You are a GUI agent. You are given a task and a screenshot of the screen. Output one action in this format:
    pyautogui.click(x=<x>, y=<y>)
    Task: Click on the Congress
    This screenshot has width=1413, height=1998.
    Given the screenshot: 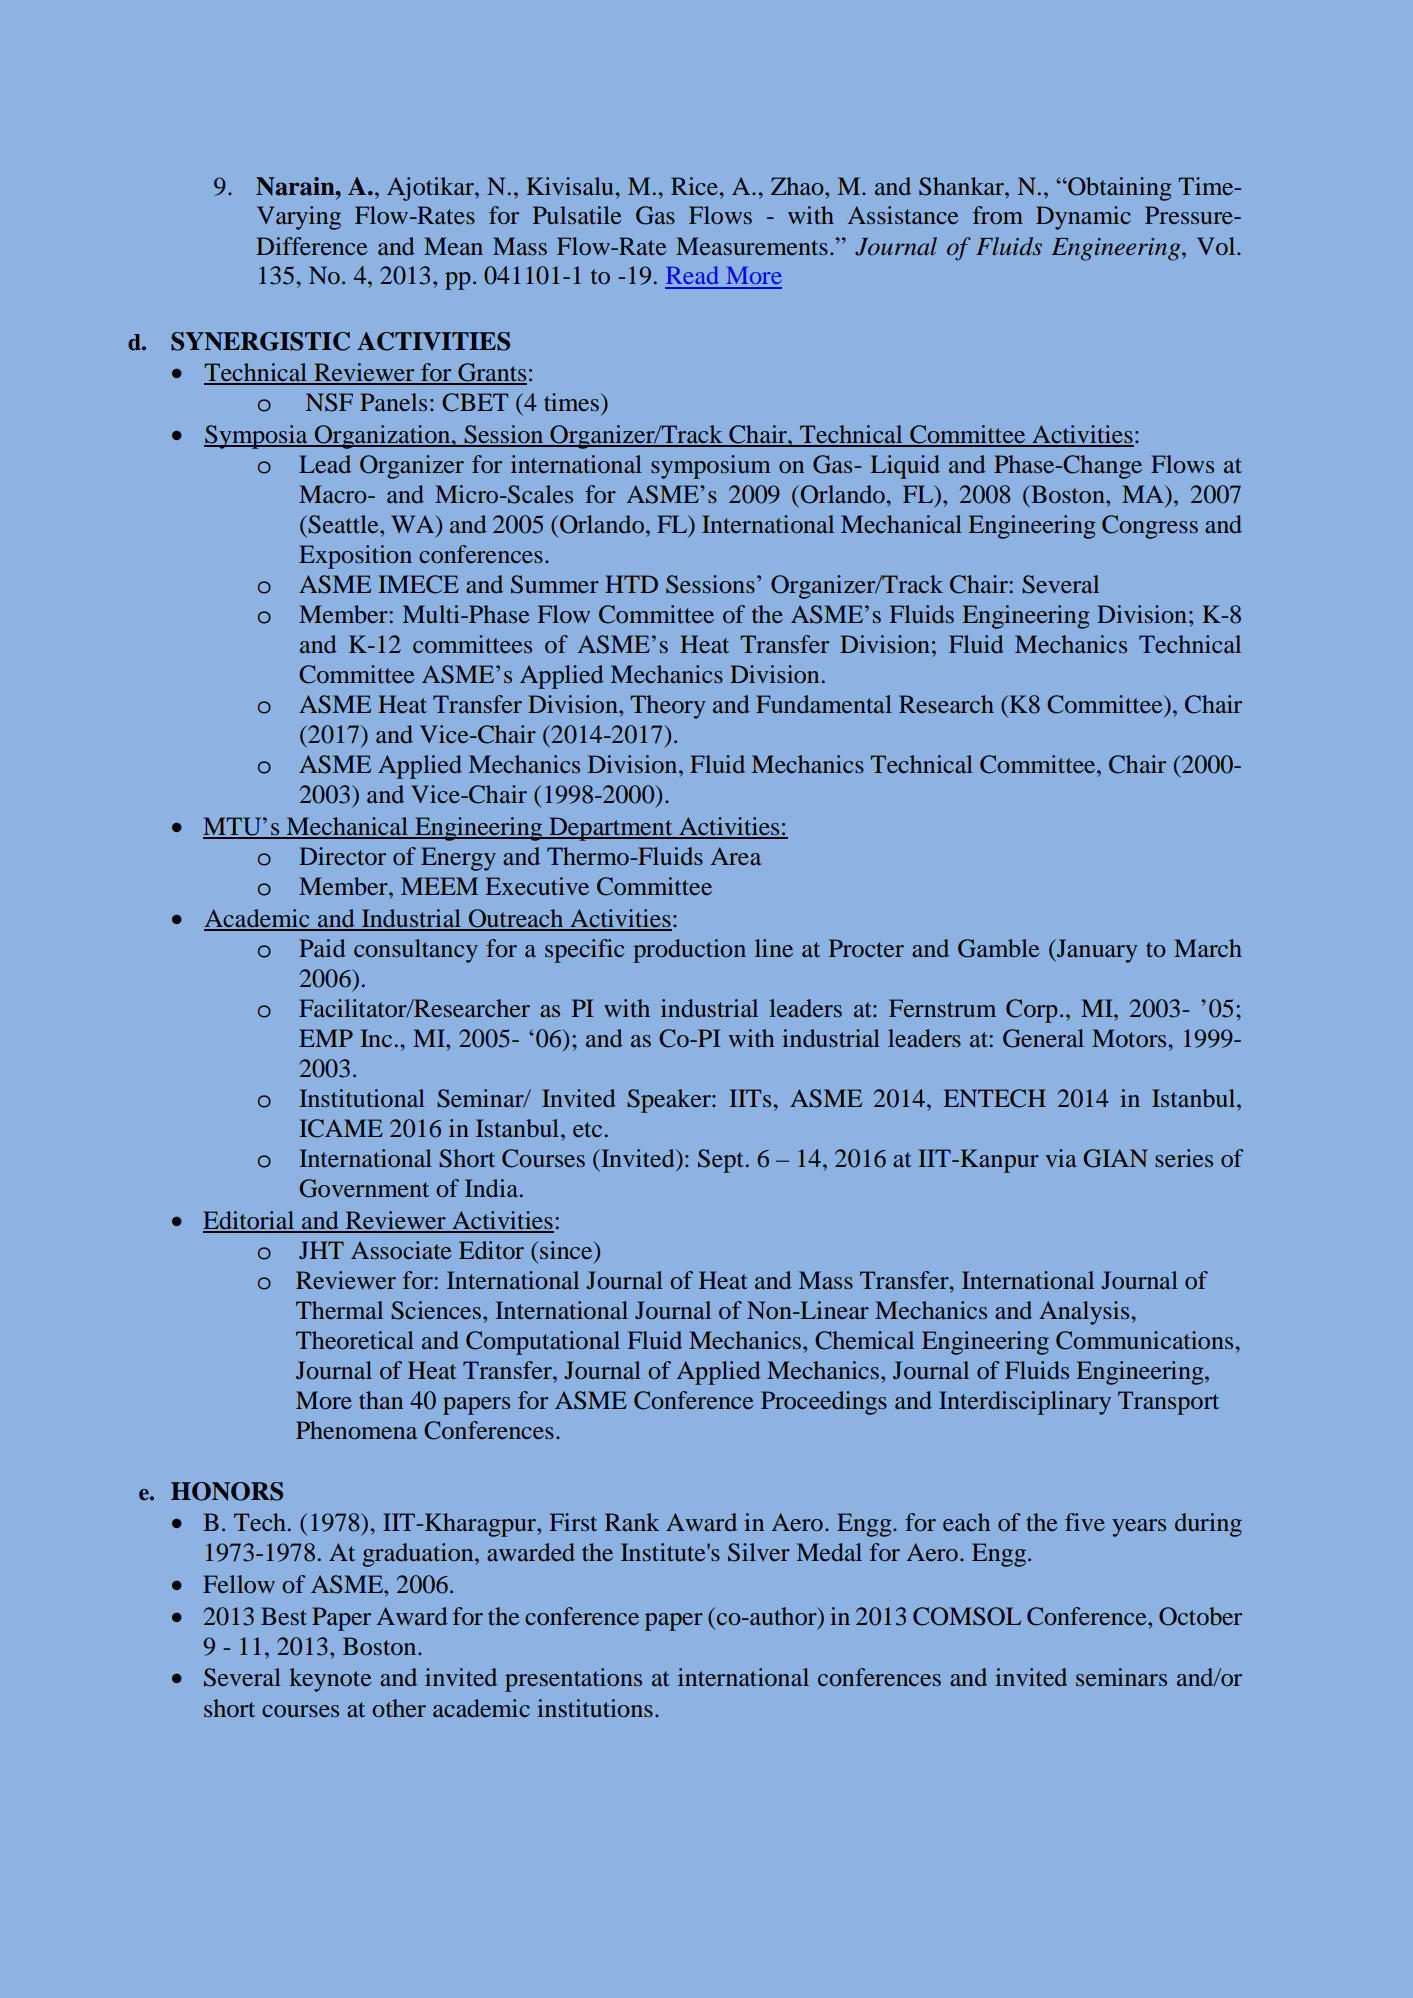 What is the action you would take?
    pyautogui.click(x=1150, y=527)
